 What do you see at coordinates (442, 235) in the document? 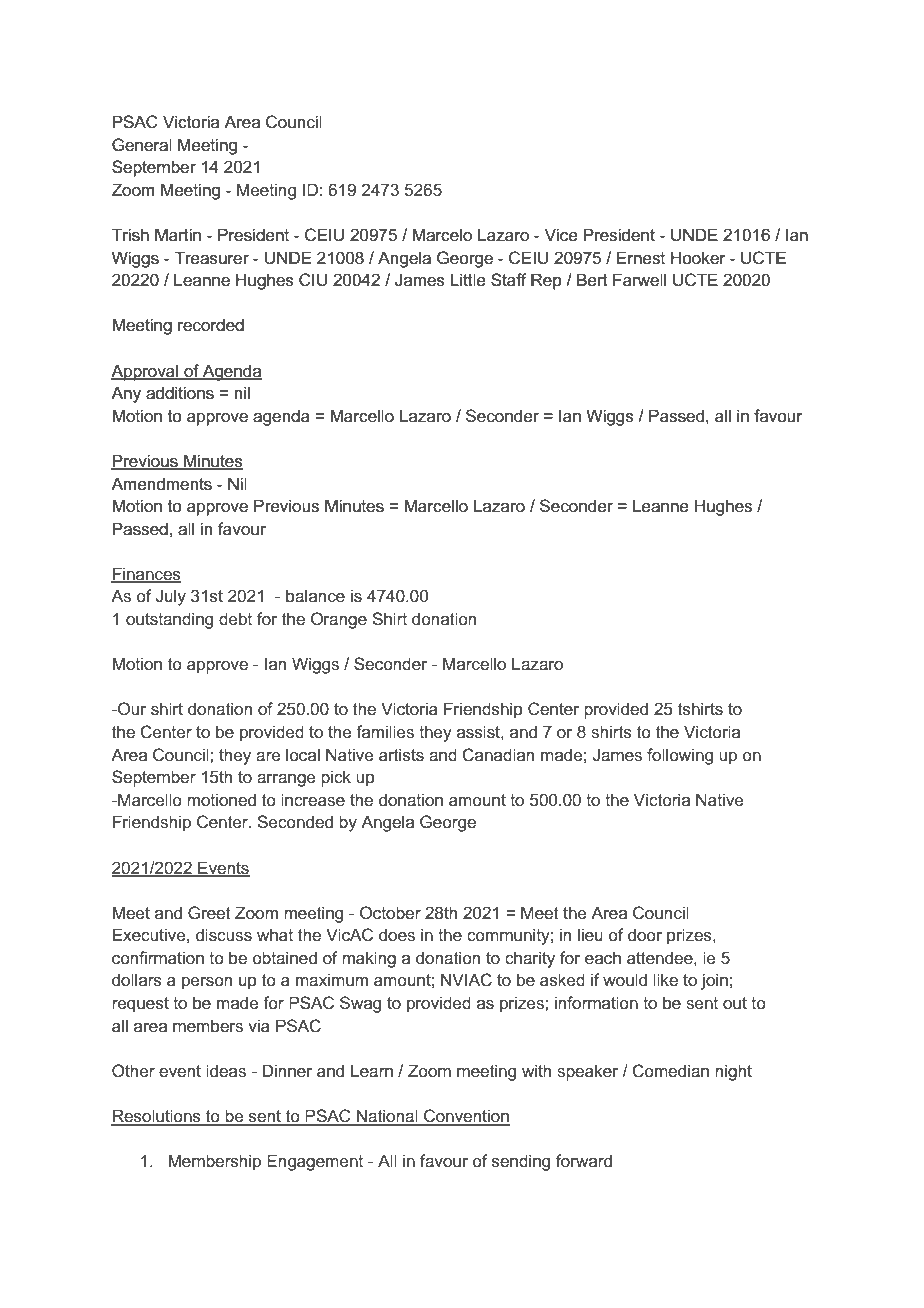
I see `Marcelo` at bounding box center [442, 235].
